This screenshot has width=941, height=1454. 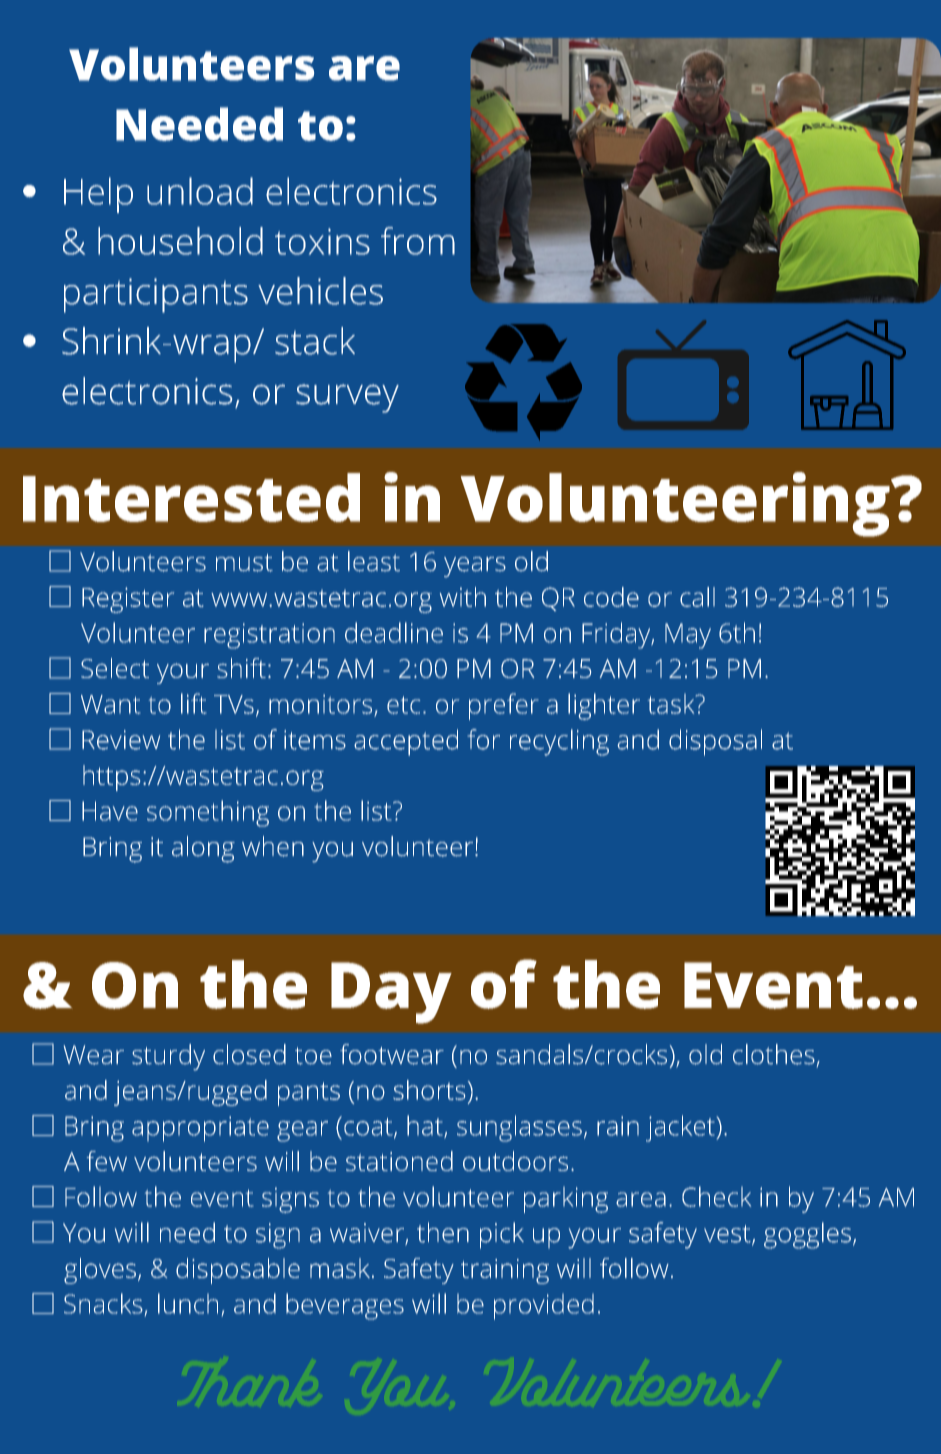 I want to click on household, so click(x=180, y=241).
